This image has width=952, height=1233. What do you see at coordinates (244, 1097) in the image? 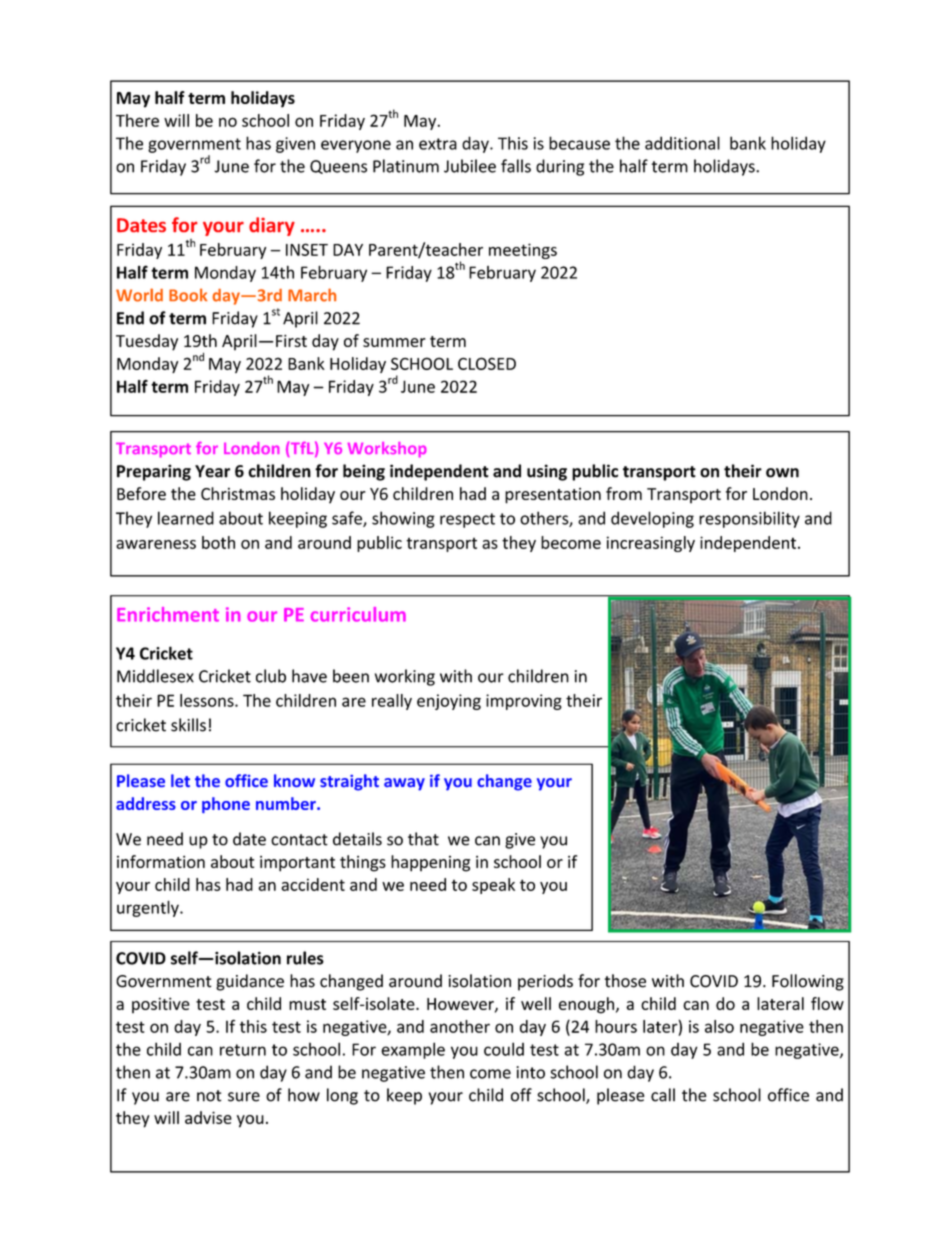
I see `sure` at bounding box center [244, 1097].
